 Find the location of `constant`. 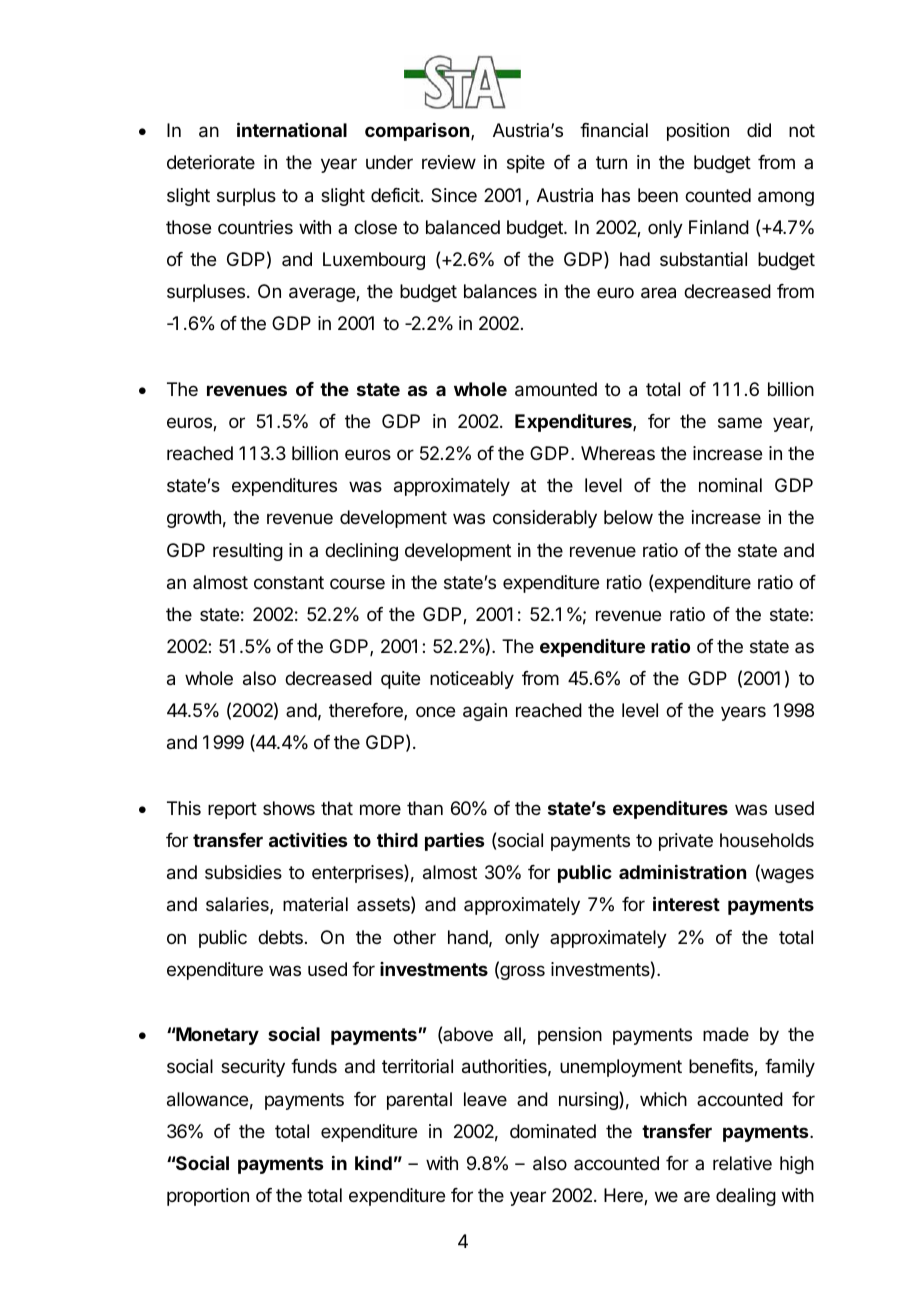

constant is located at coordinates (289, 582).
